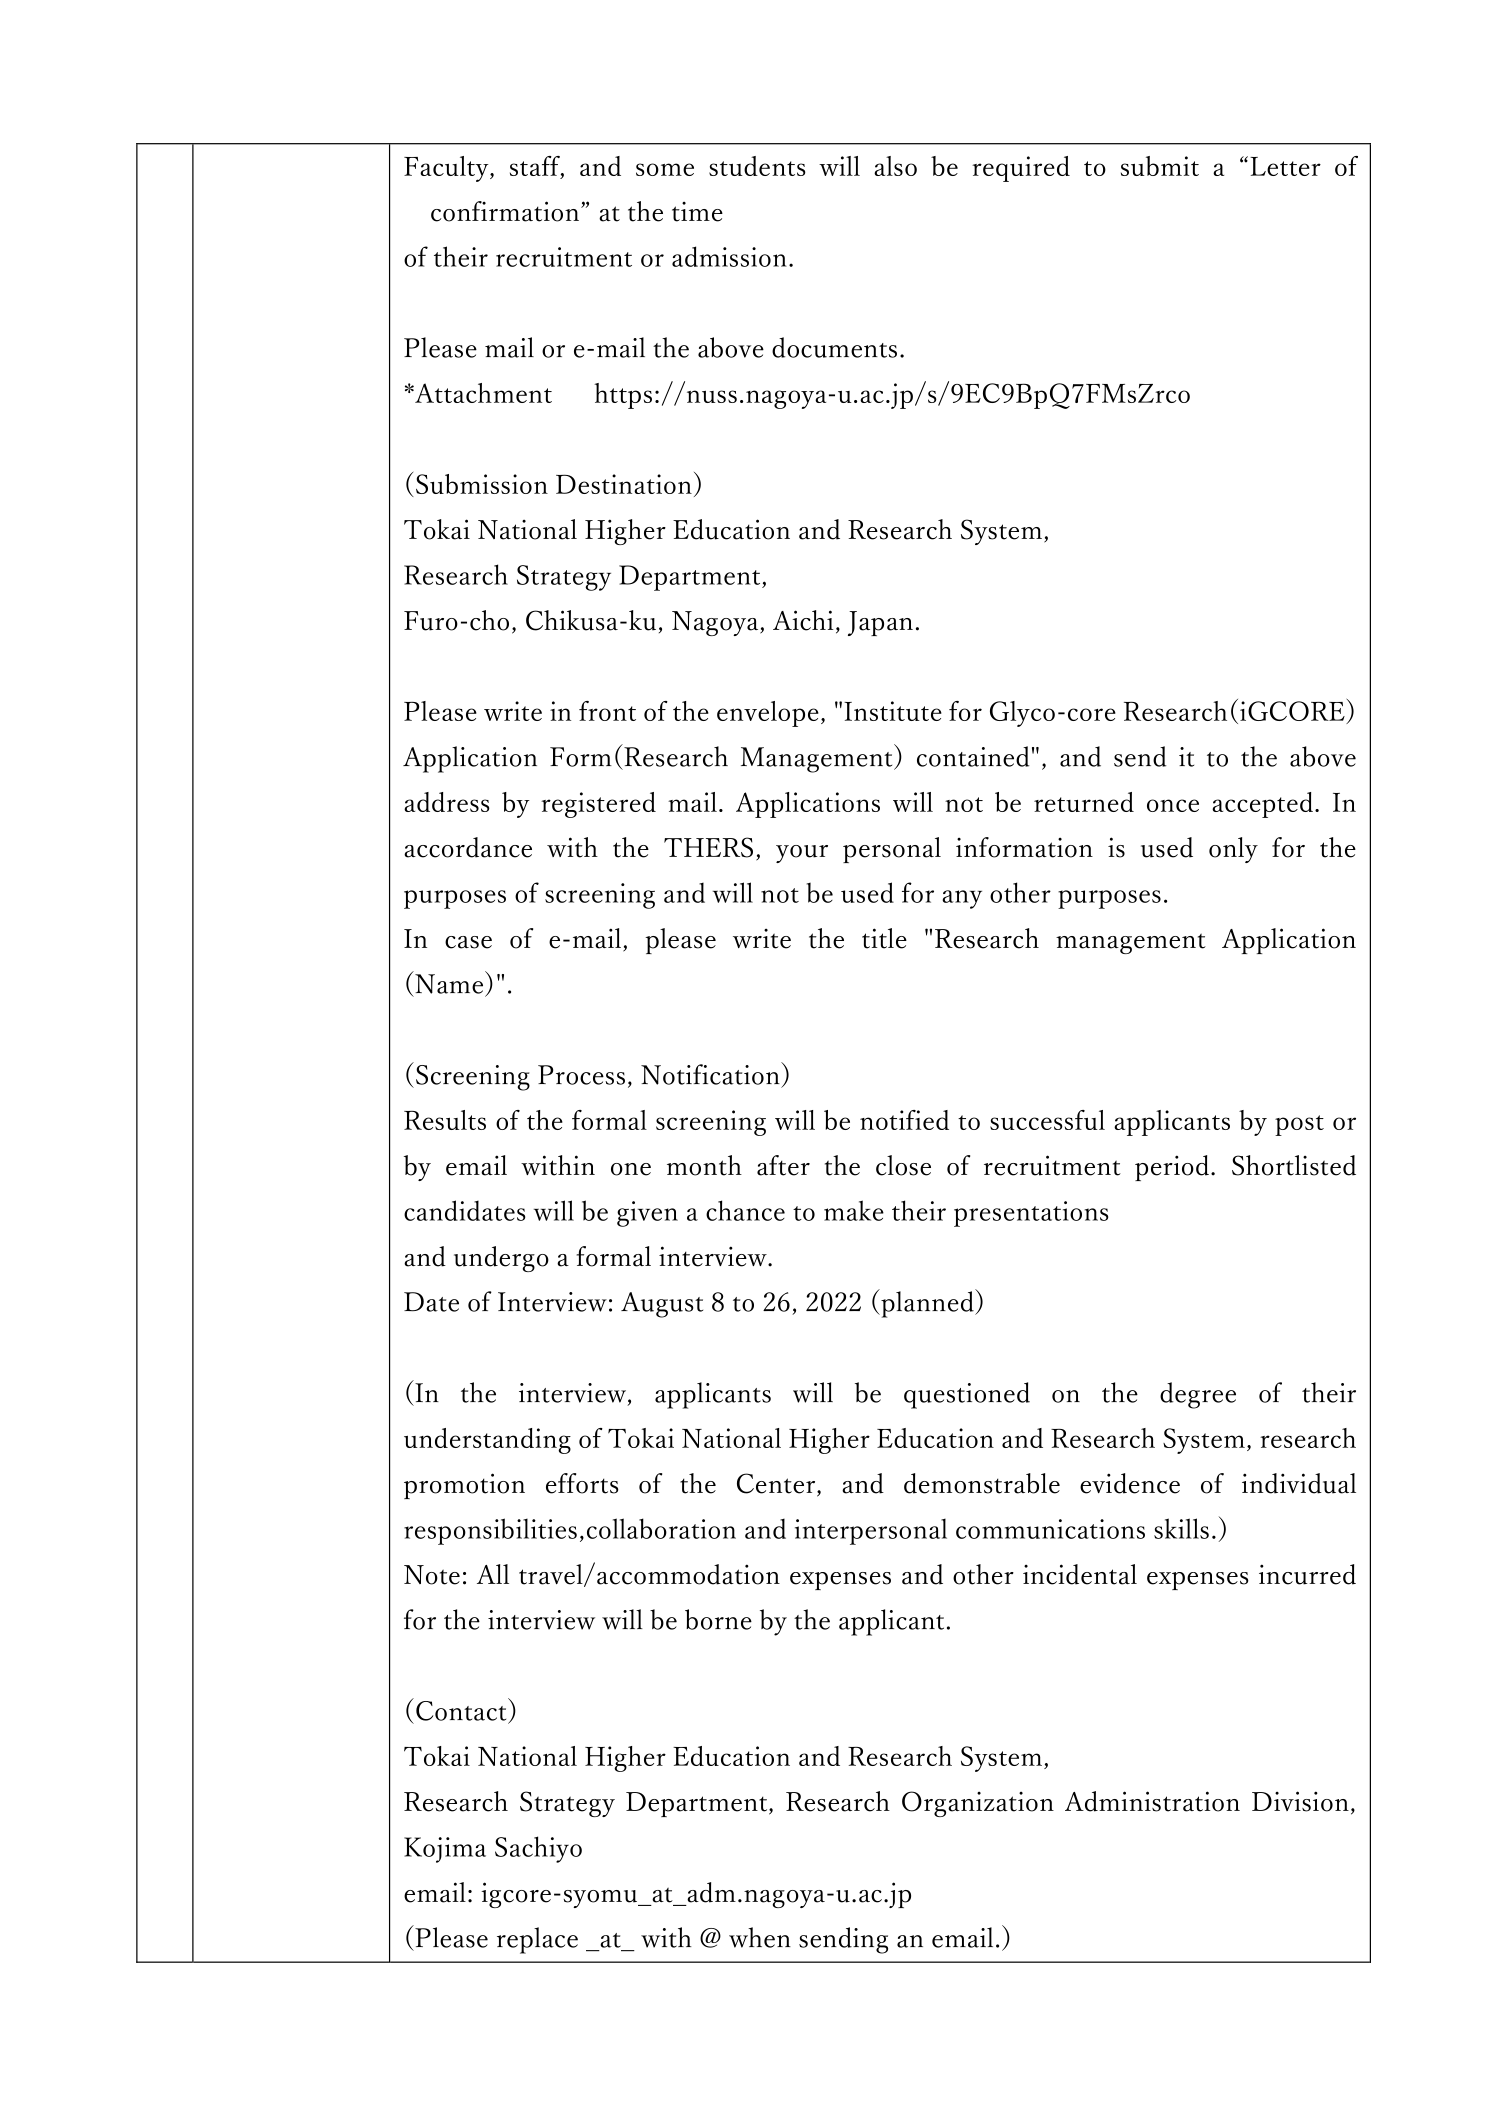 This screenshot has width=1502, height=2125. I want to click on when, so click(760, 1937).
